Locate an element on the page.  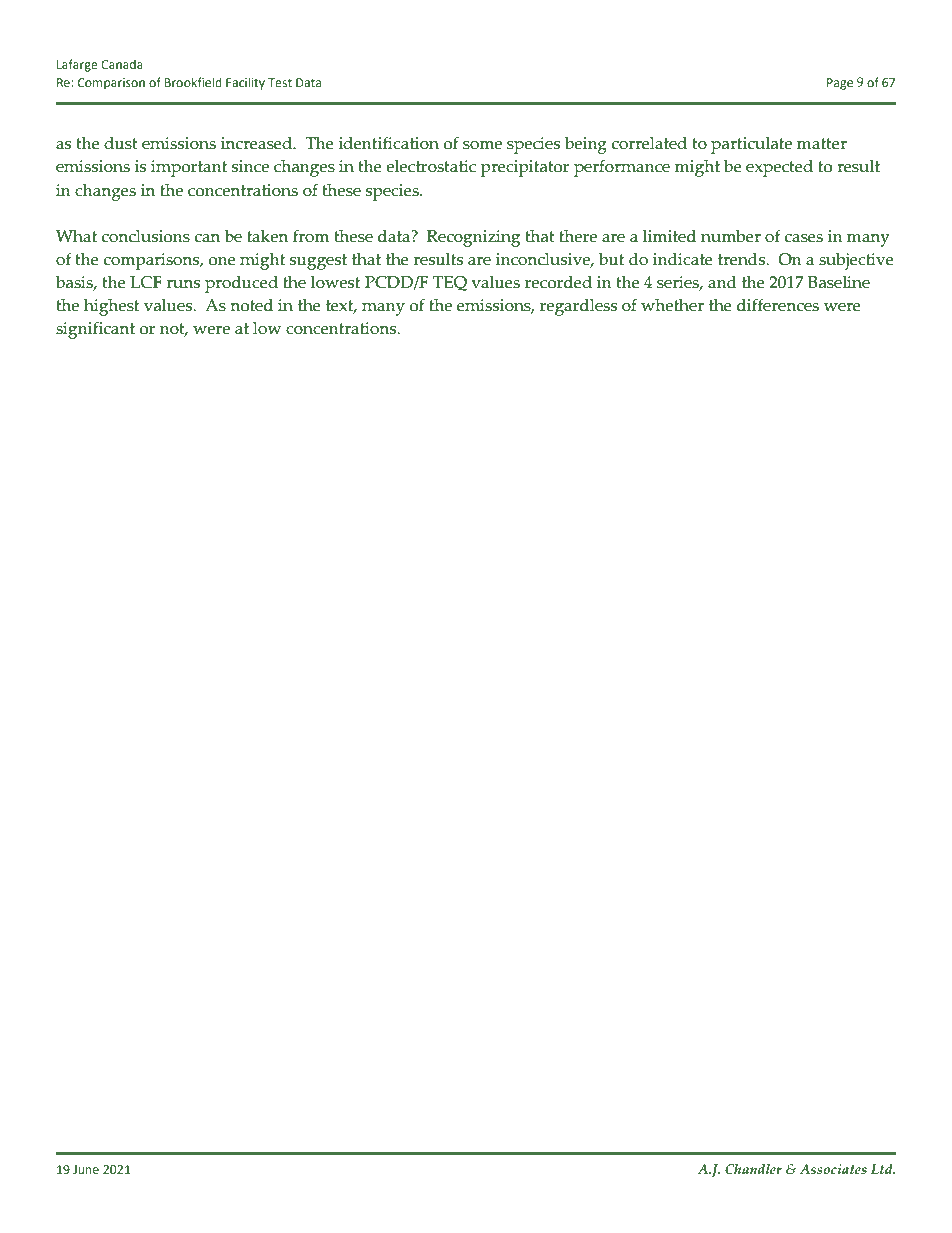
regardless is located at coordinates (578, 307).
